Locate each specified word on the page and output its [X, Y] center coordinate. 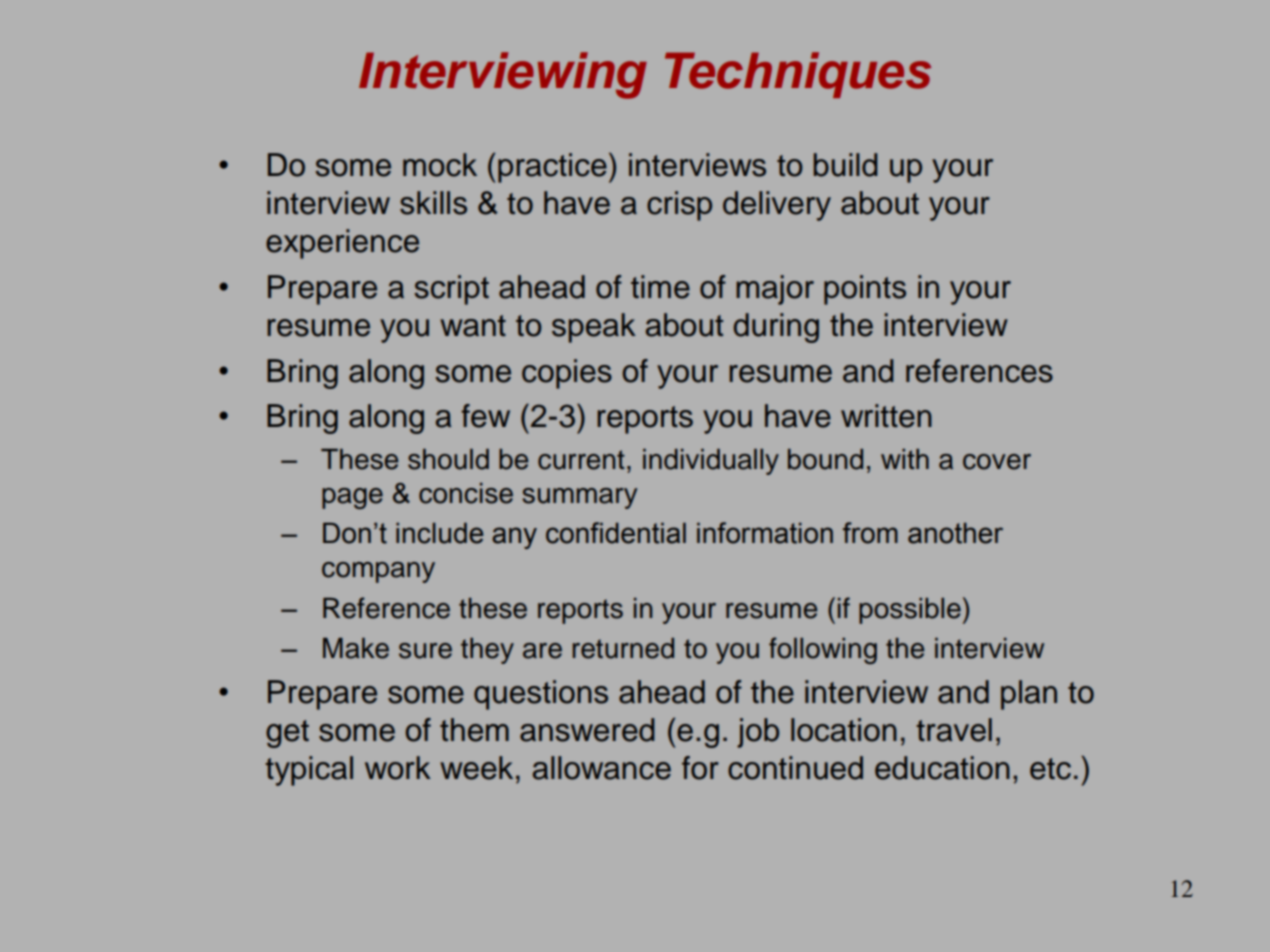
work [398, 768]
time [660, 287]
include [439, 533]
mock [440, 165]
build [845, 165]
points [865, 290]
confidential [616, 533]
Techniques [798, 75]
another [955, 533]
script [451, 290]
